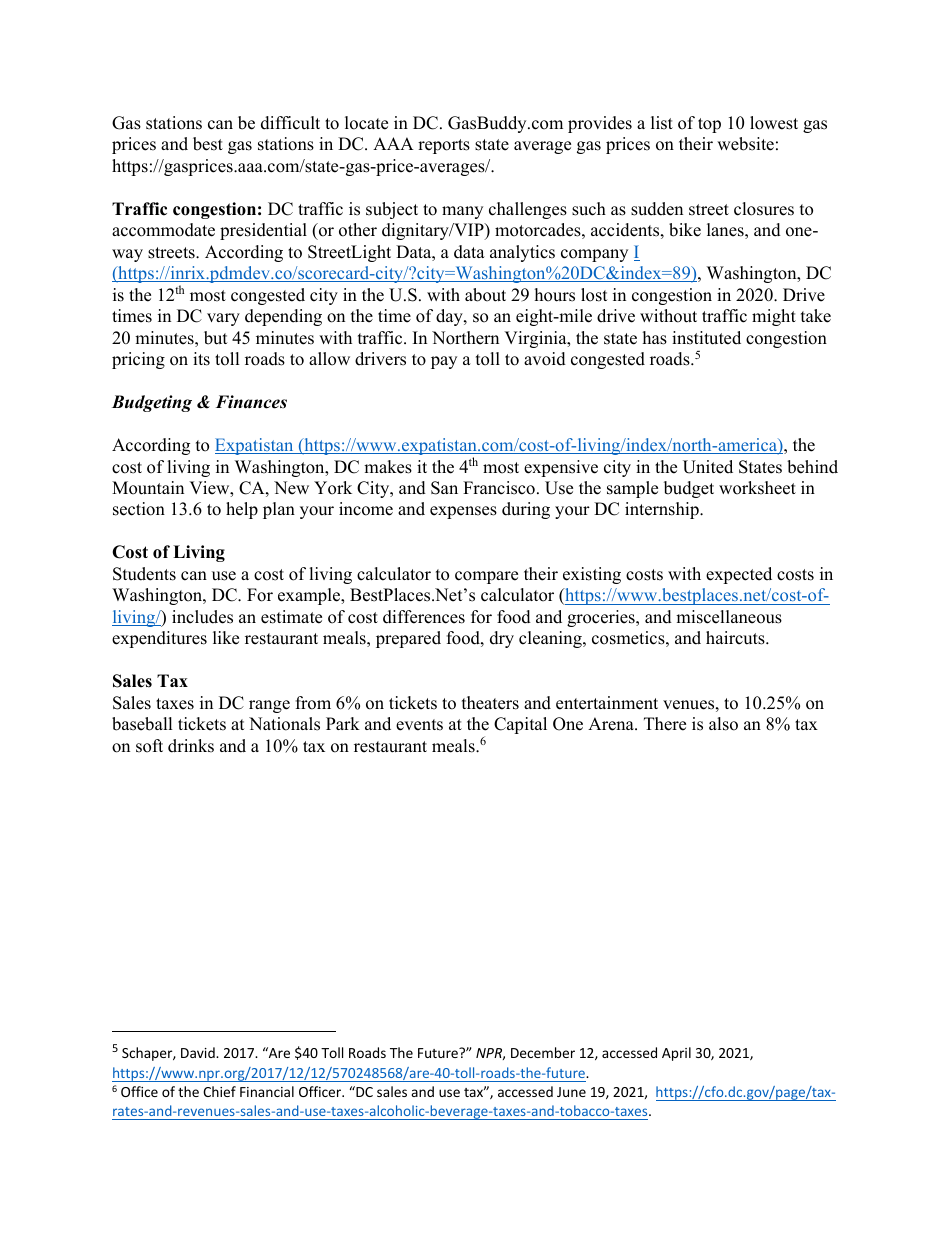 This page has height=1233, width=952. Describe the element at coordinates (226, 638) in the page. I see `like` at that location.
